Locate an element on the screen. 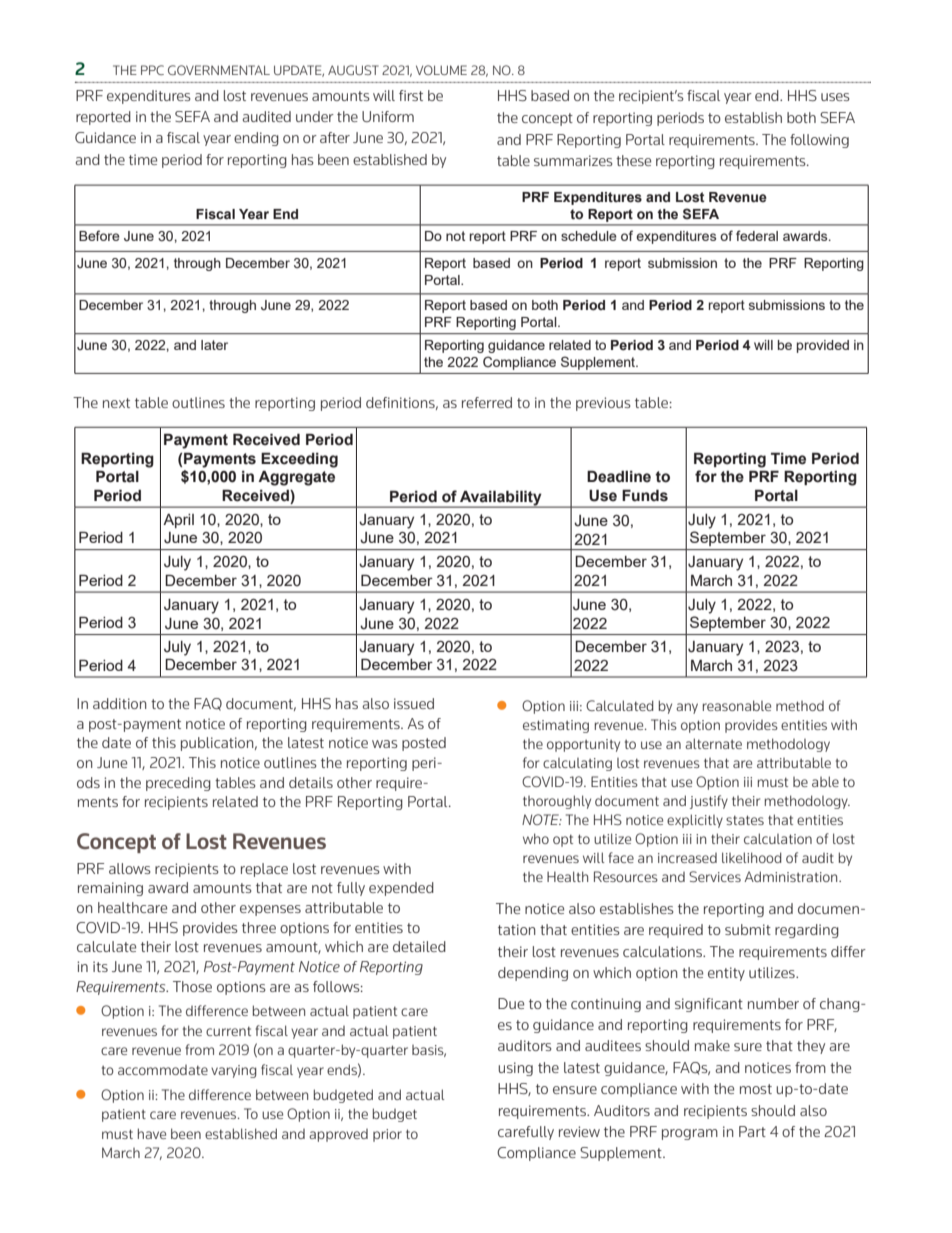  April is located at coordinates (178, 521).
